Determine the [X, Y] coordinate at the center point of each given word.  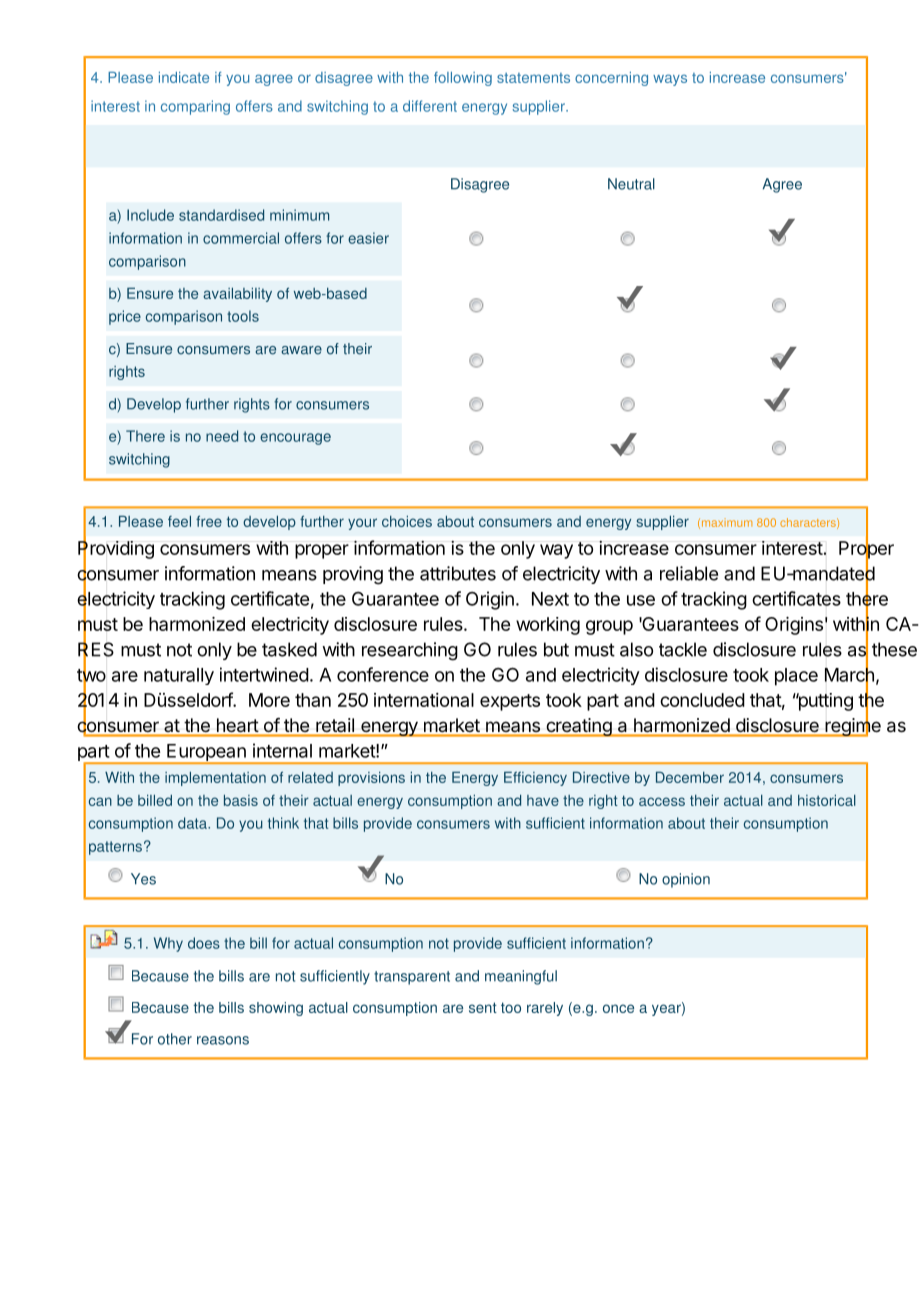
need [222, 436]
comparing [195, 107]
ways [670, 80]
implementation [215, 779]
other [175, 1039]
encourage [295, 439]
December [690, 777]
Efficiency [535, 779]
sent [483, 1007]
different [430, 106]
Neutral [631, 184]
